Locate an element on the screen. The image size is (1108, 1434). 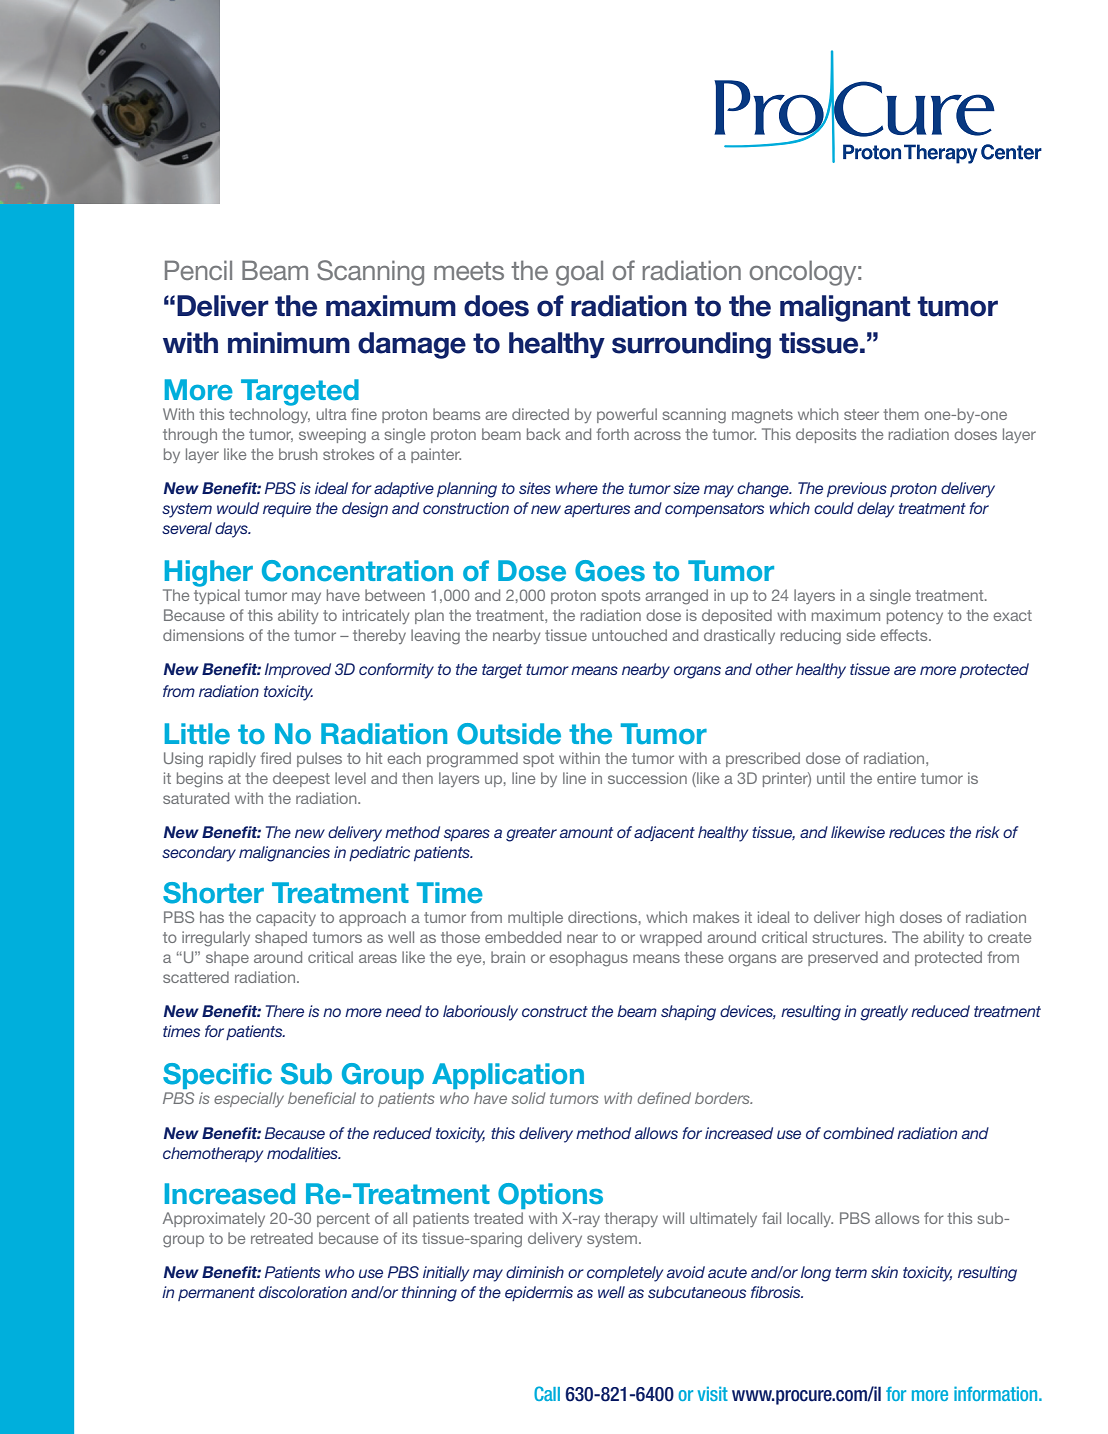
Concentration is located at coordinates (357, 571).
